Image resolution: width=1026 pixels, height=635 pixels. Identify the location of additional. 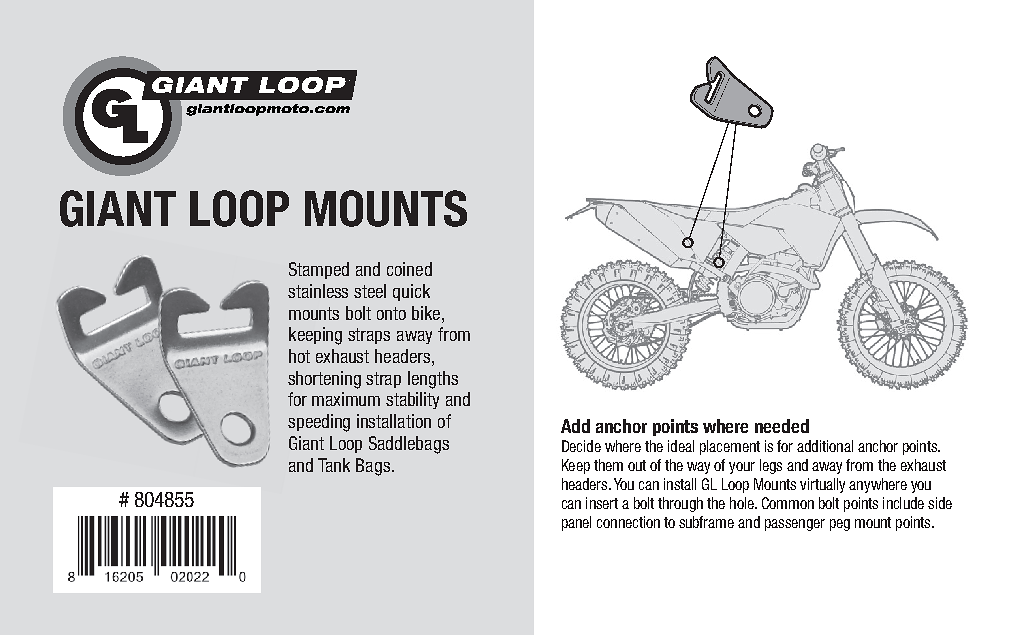
(825, 446).
